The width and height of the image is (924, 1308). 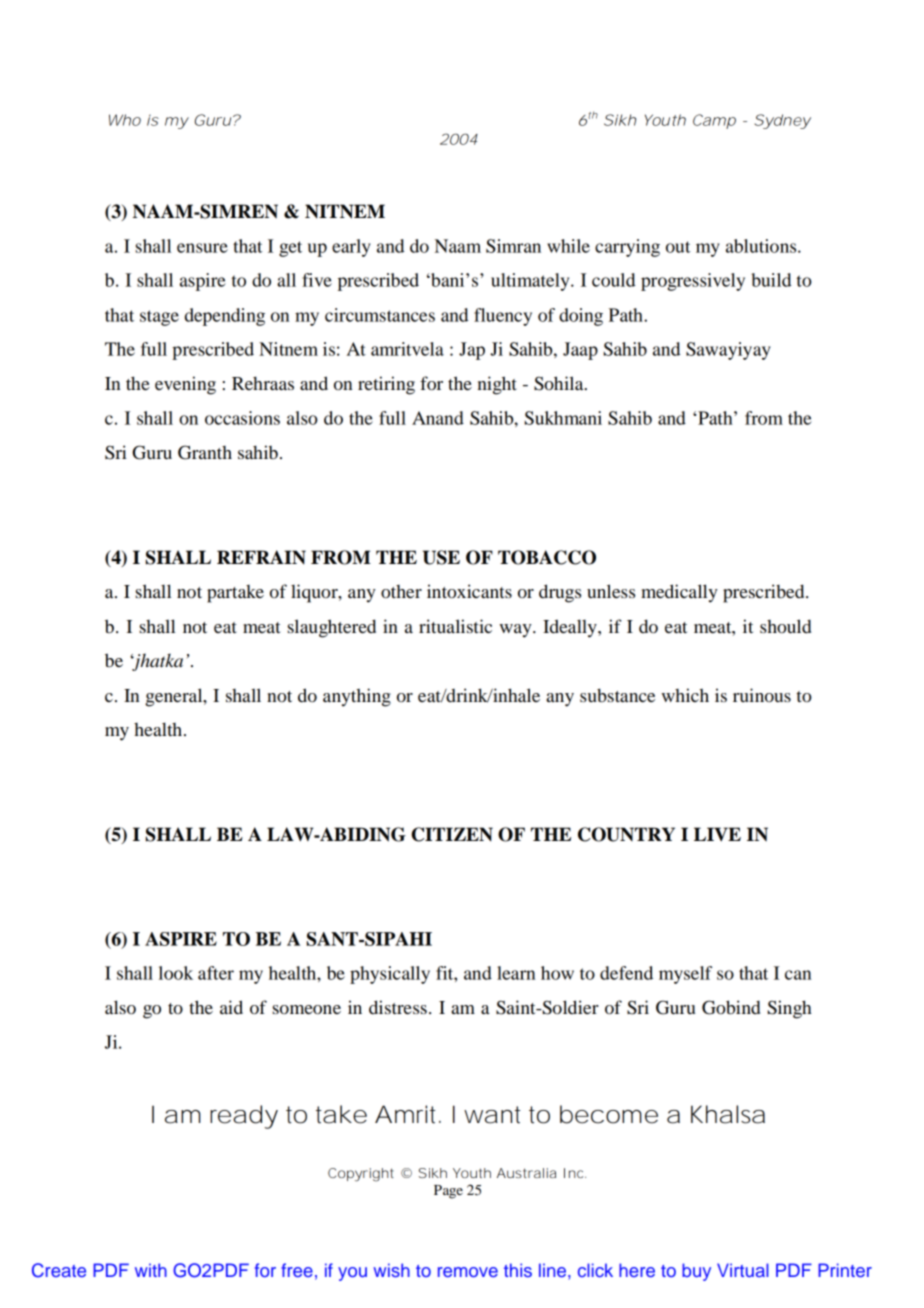 What do you see at coordinates (151, 1270) in the image?
I see `with` at bounding box center [151, 1270].
